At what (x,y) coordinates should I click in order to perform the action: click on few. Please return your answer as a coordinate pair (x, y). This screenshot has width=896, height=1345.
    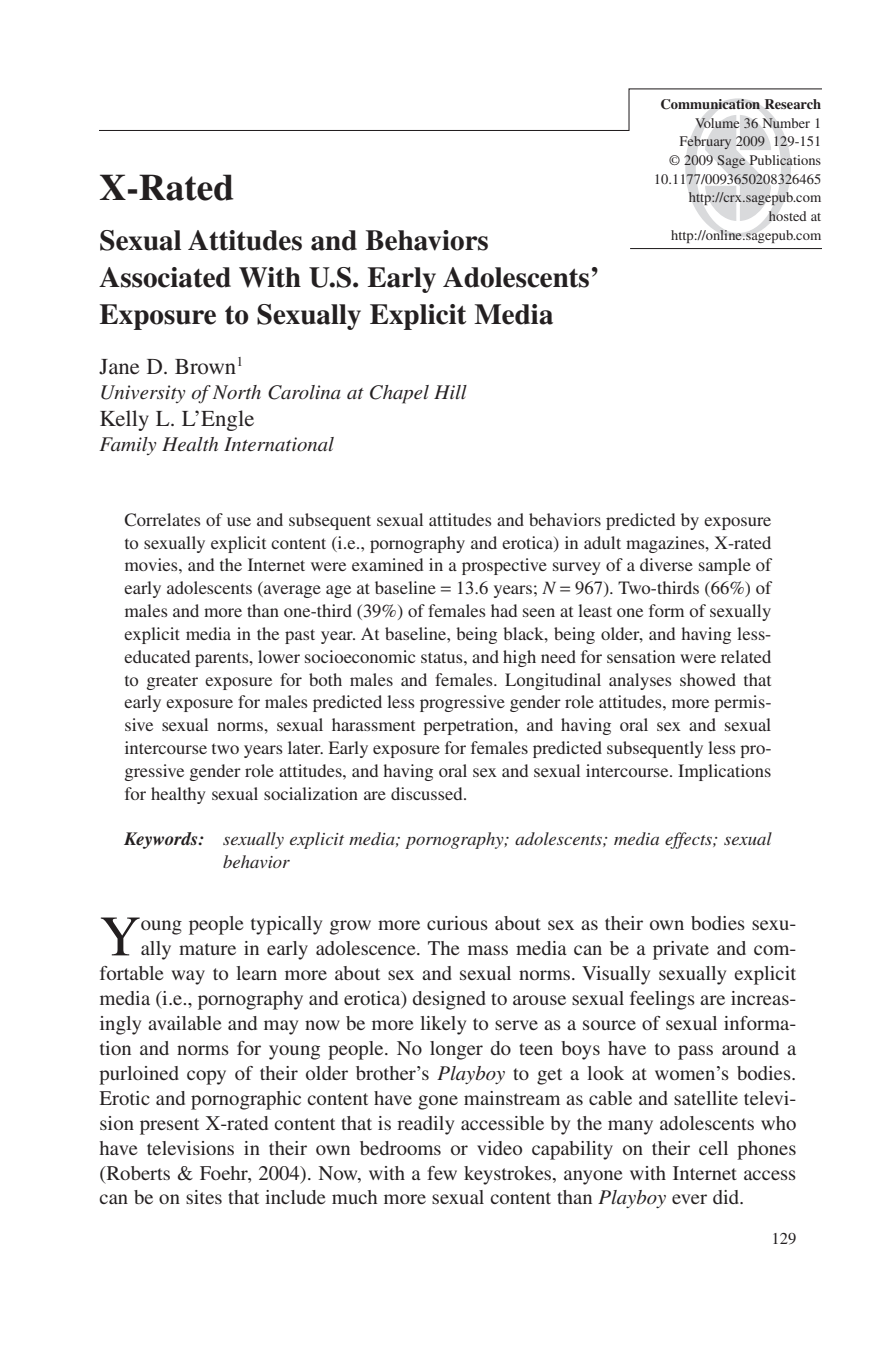
    Looking at the image, I should click on (442, 1173).
